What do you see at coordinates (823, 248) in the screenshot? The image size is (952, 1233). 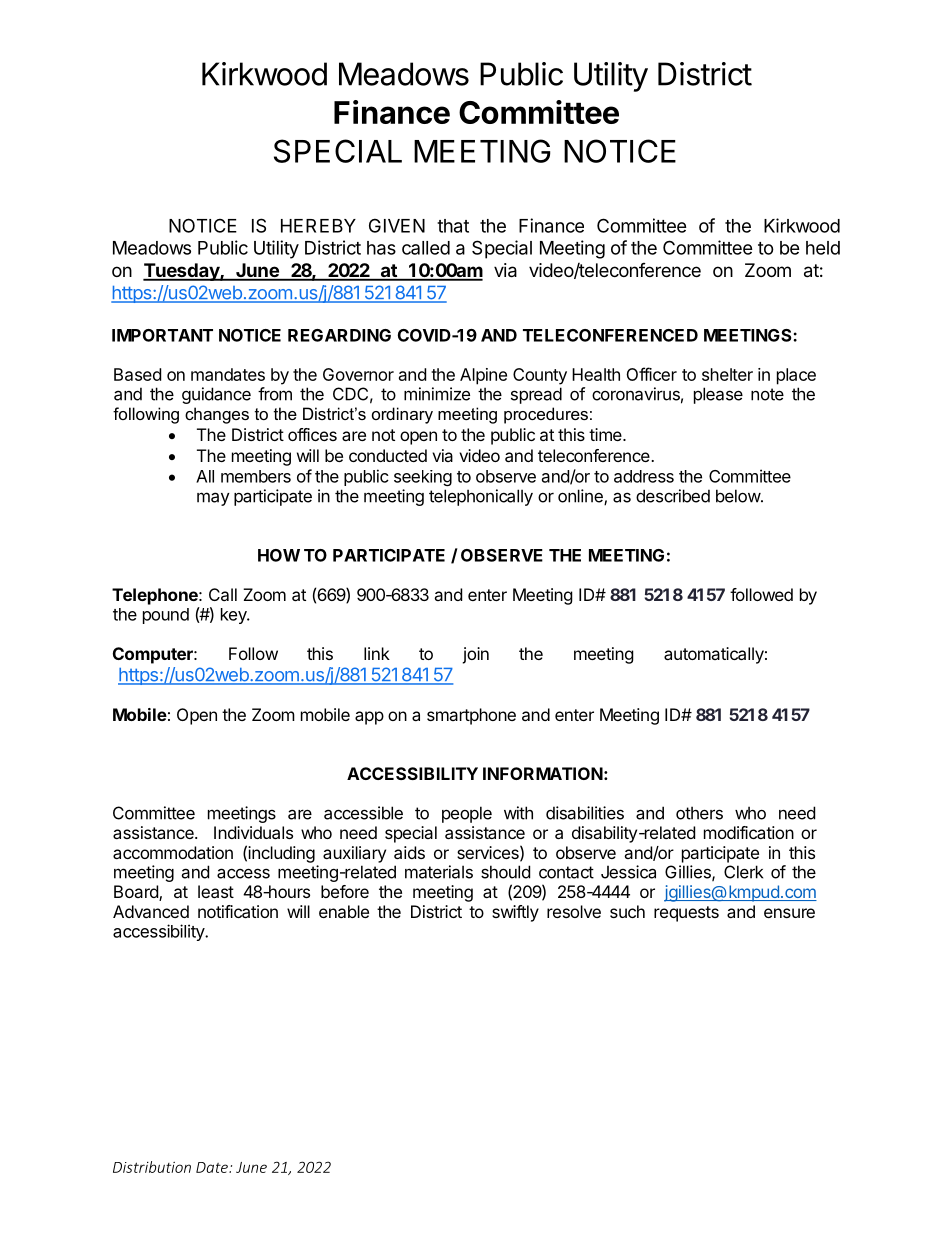 I see `held` at bounding box center [823, 248].
